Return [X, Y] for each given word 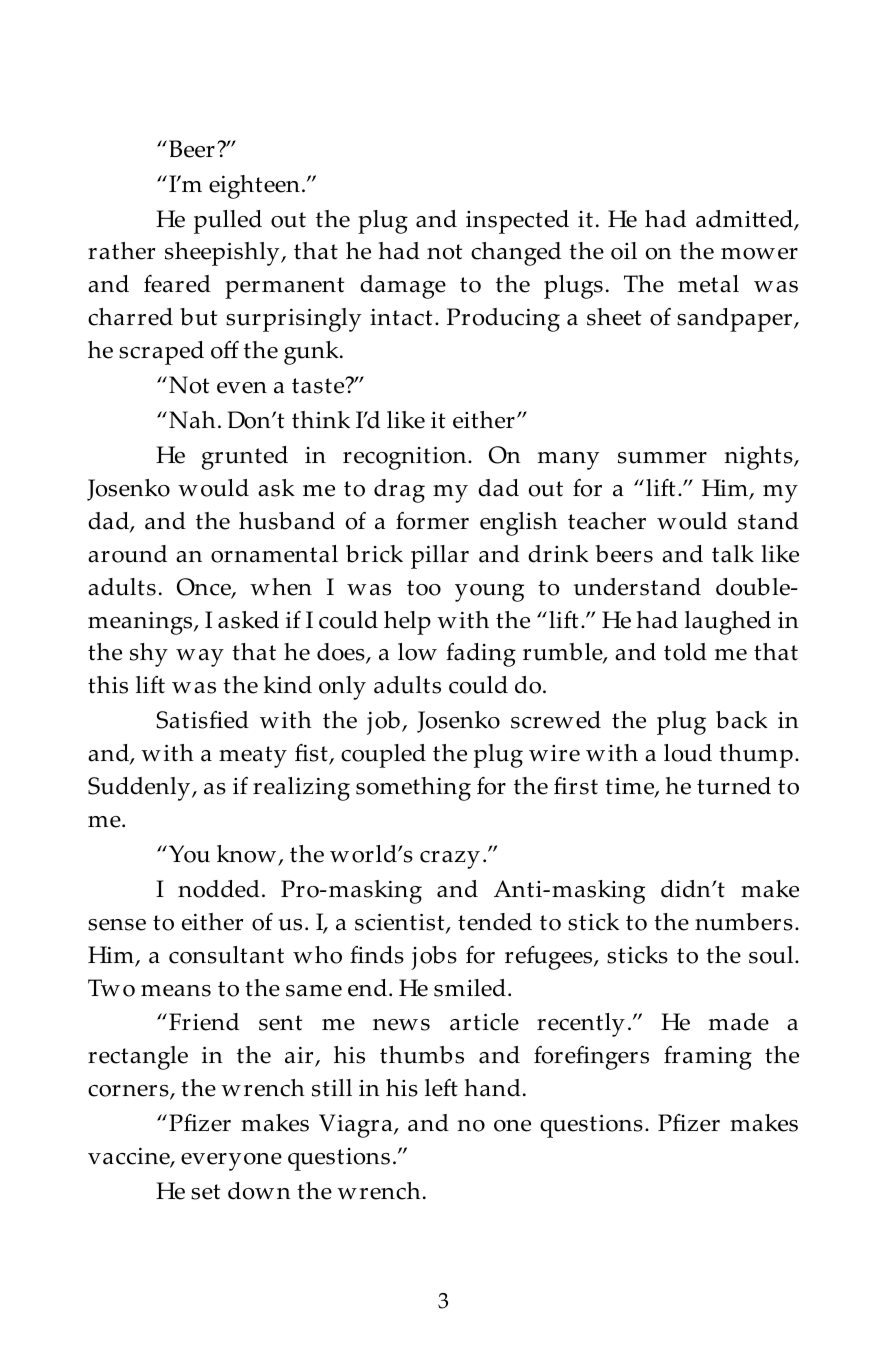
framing [708, 1058]
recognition [406, 458]
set [205, 1192]
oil [624, 251]
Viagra [357, 1126]
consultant [226, 955]
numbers [744, 922]
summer [662, 458]
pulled [228, 222]
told [685, 652]
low [417, 652]
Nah [192, 420]
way [200, 658]
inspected [517, 222]
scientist [401, 923]
